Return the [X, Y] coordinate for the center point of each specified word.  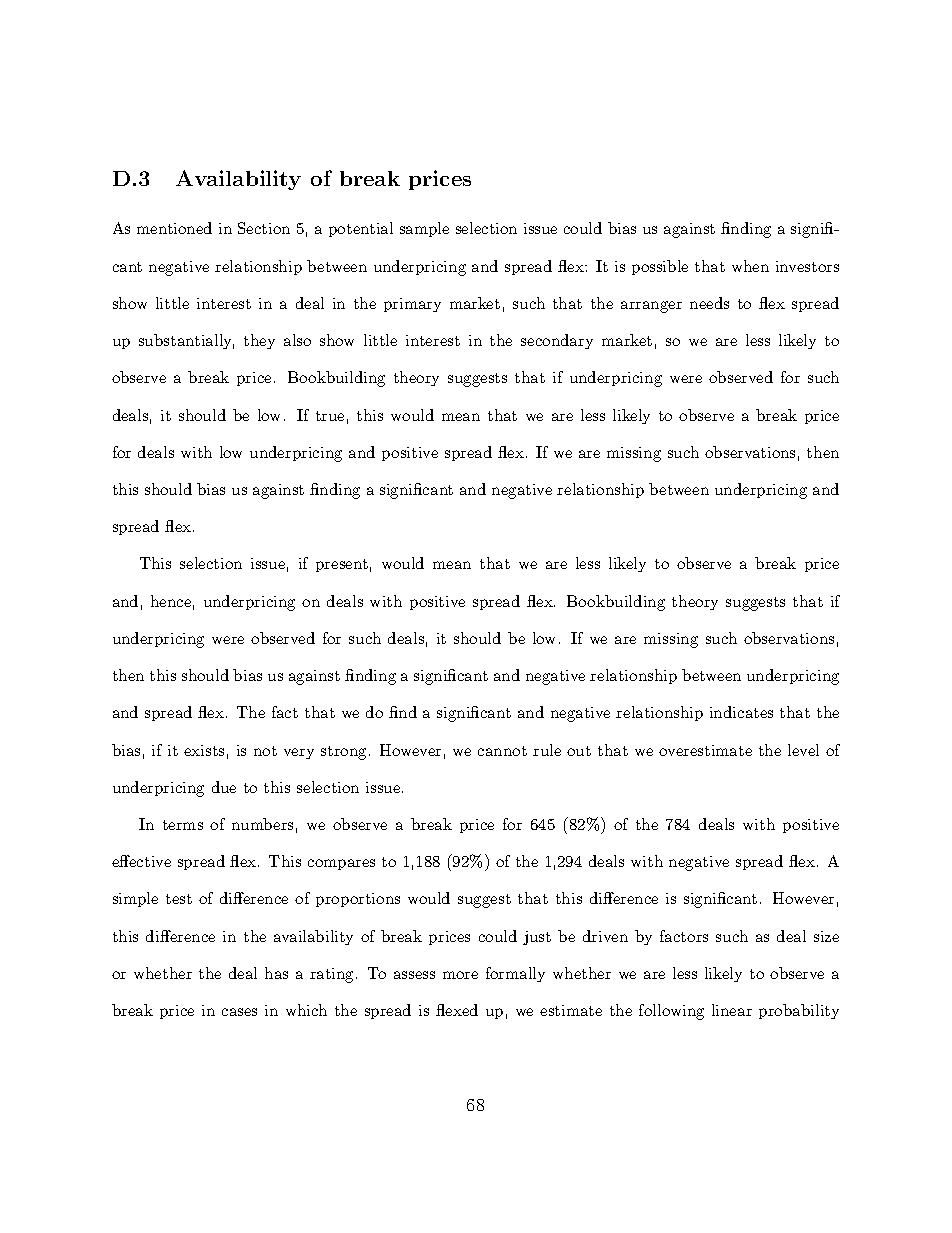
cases [239, 1012]
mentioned [174, 228]
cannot [502, 751]
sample [424, 229]
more [460, 975]
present [342, 565]
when [750, 266]
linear [732, 1010]
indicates [741, 712]
